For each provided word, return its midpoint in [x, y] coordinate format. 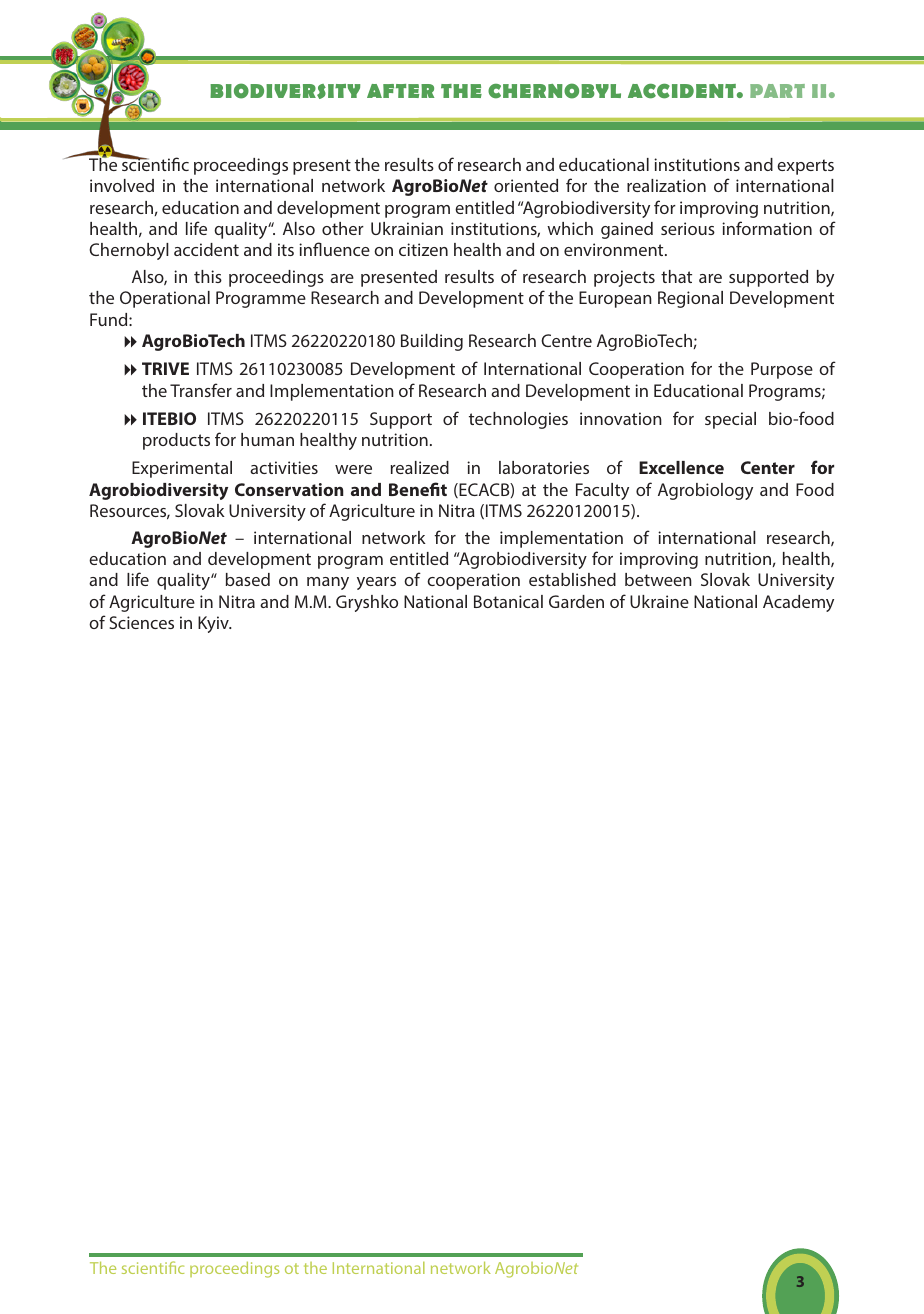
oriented [526, 185]
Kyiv [214, 624]
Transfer [201, 390]
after [400, 91]
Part [777, 91]
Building [432, 342]
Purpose [782, 370]
